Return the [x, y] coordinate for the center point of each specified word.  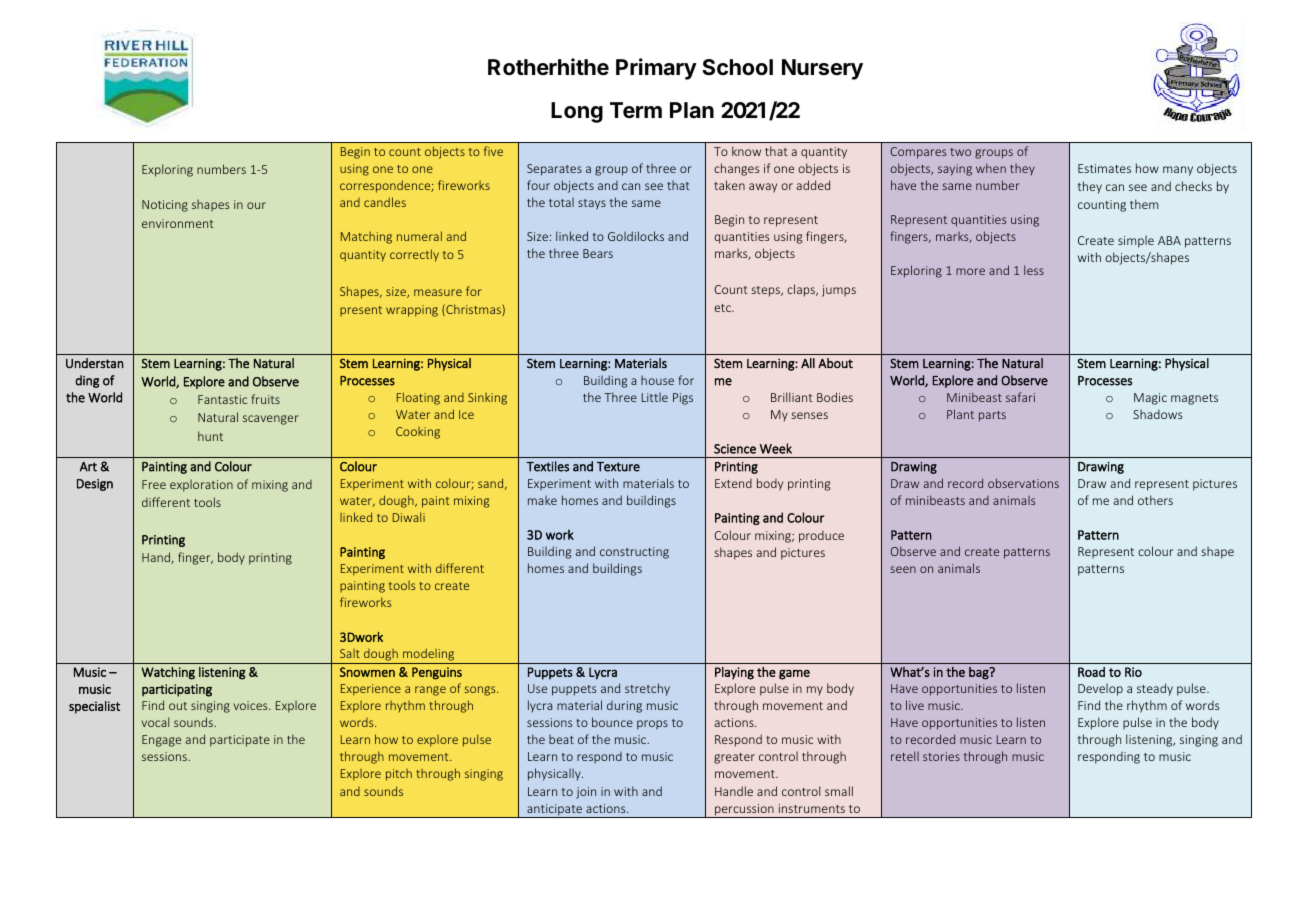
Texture [618, 467]
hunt [210, 436]
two [960, 152]
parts [992, 416]
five [493, 151]
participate [240, 741]
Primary [656, 69]
